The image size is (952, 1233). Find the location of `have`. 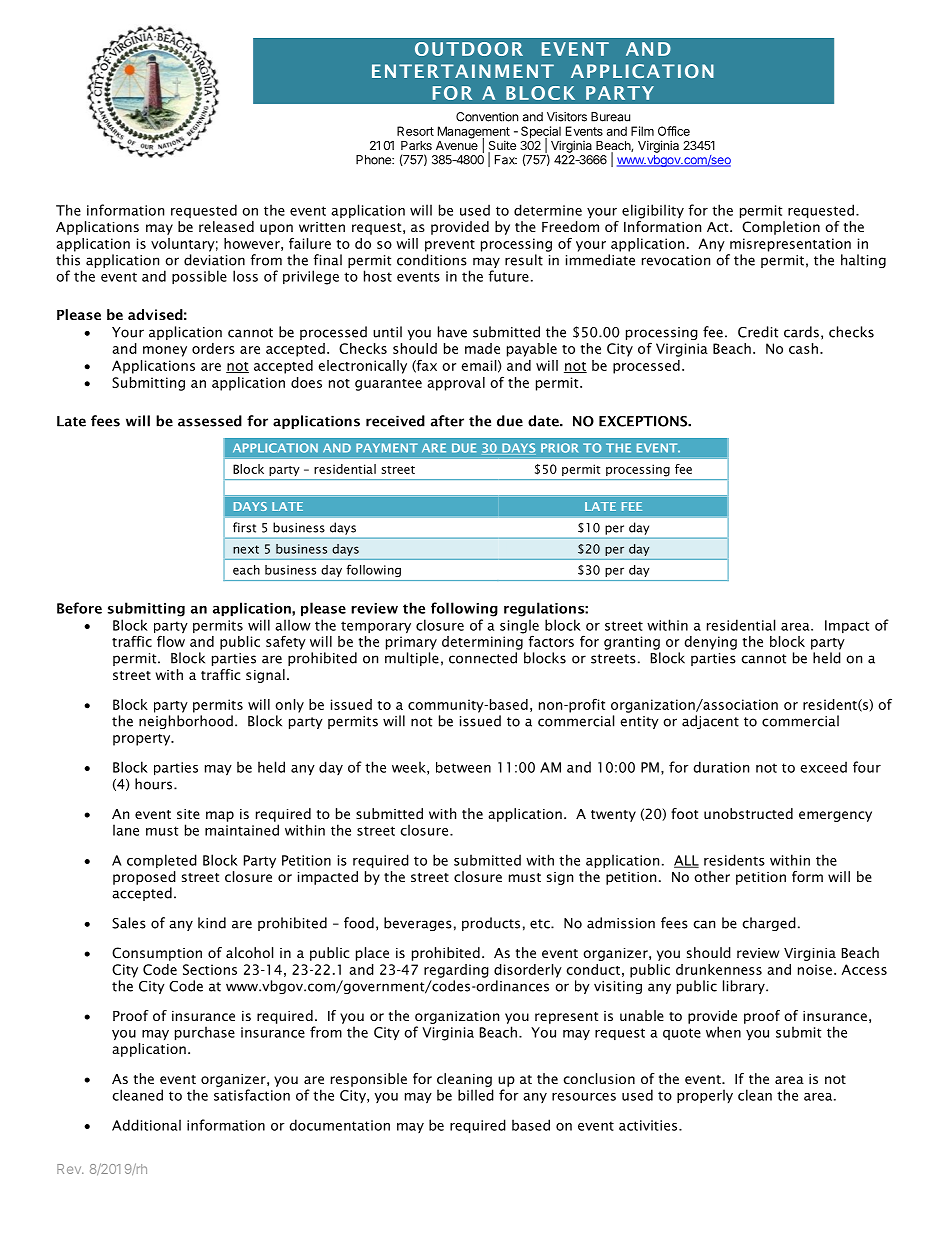

have is located at coordinates (452, 332).
